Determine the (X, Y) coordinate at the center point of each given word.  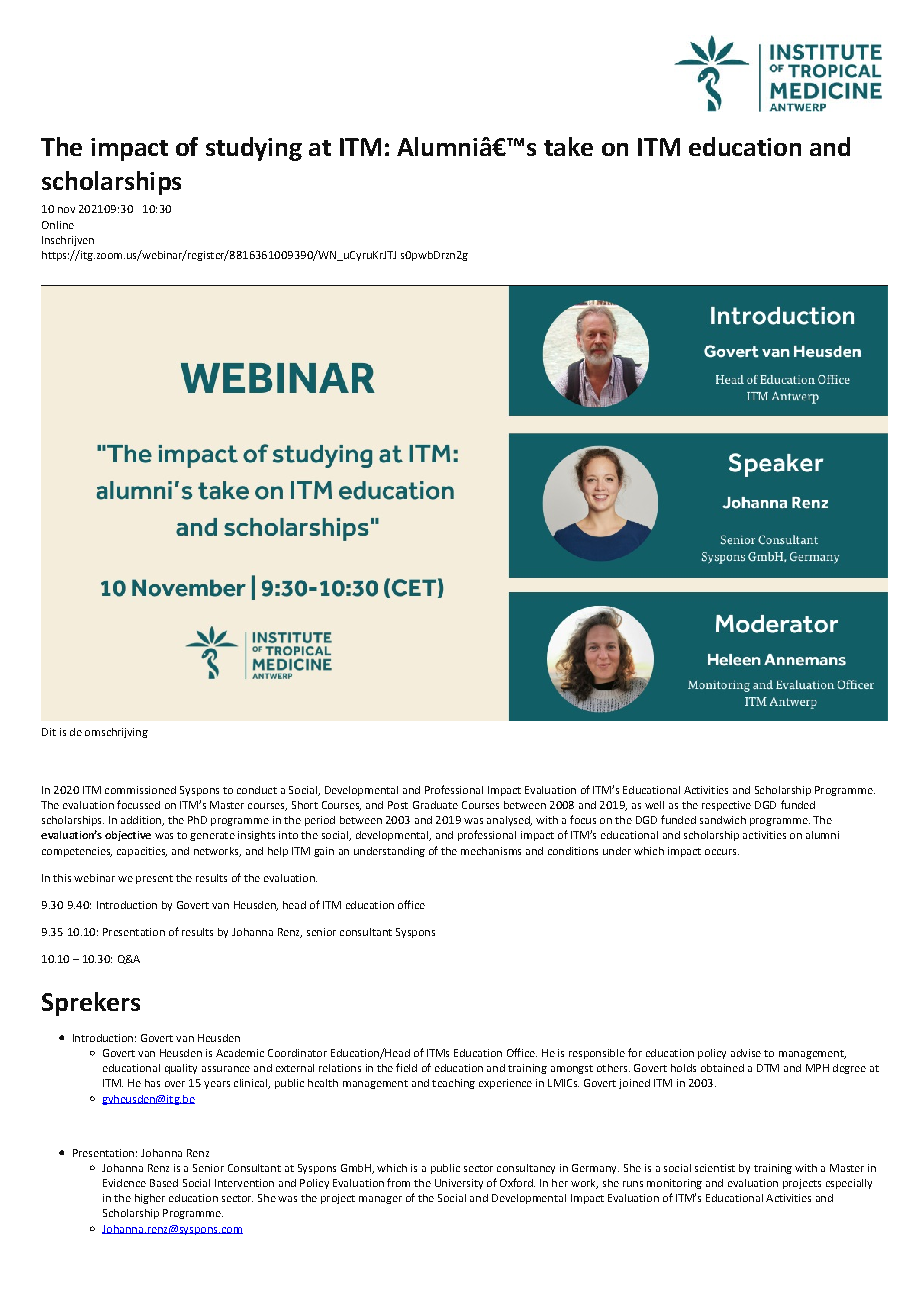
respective (726, 806)
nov (66, 210)
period (320, 821)
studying (254, 149)
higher (150, 1199)
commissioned (140, 790)
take (568, 146)
